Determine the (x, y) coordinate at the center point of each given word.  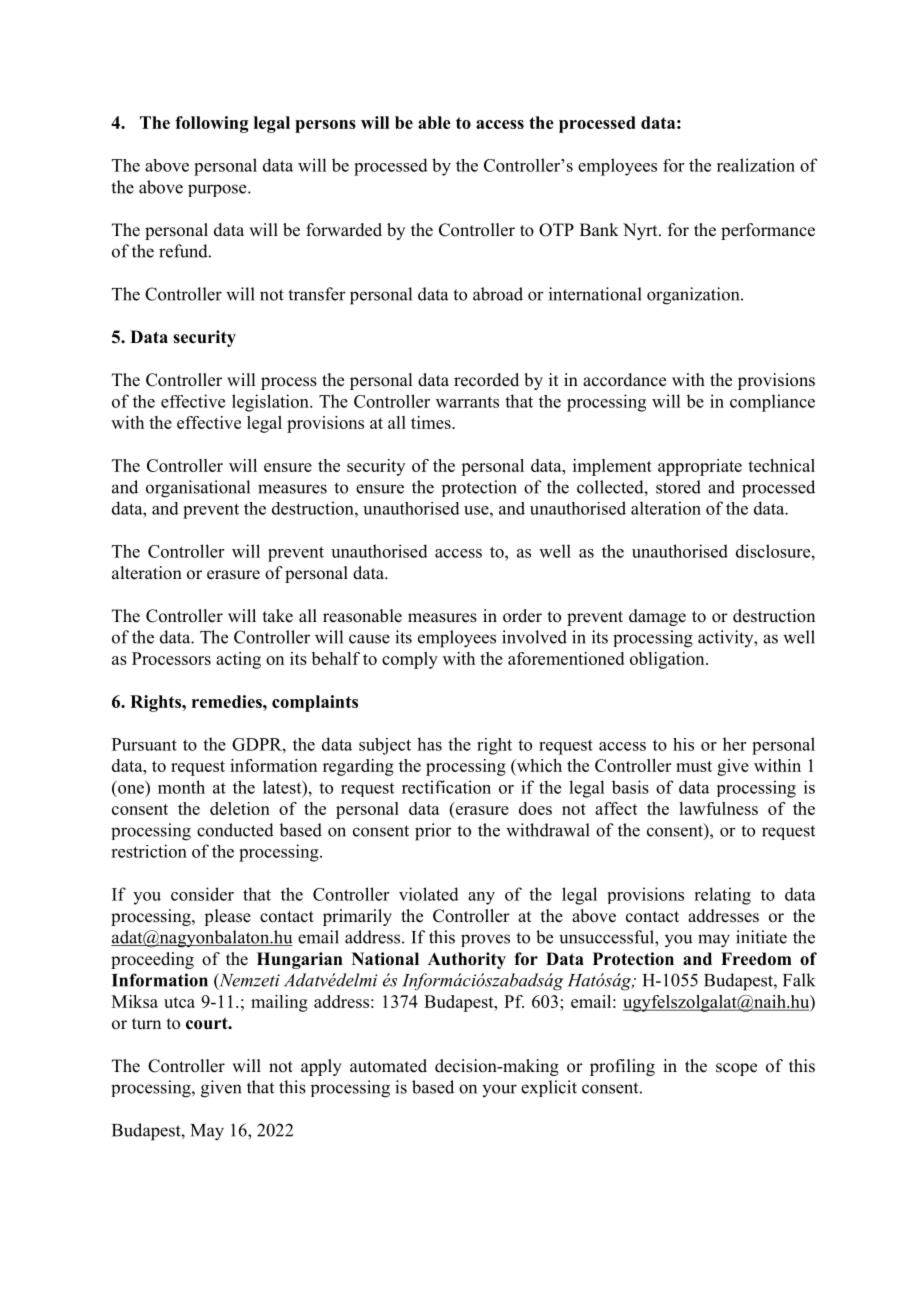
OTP (556, 230)
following (211, 124)
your (499, 1090)
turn (146, 1024)
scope (736, 1069)
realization (756, 165)
